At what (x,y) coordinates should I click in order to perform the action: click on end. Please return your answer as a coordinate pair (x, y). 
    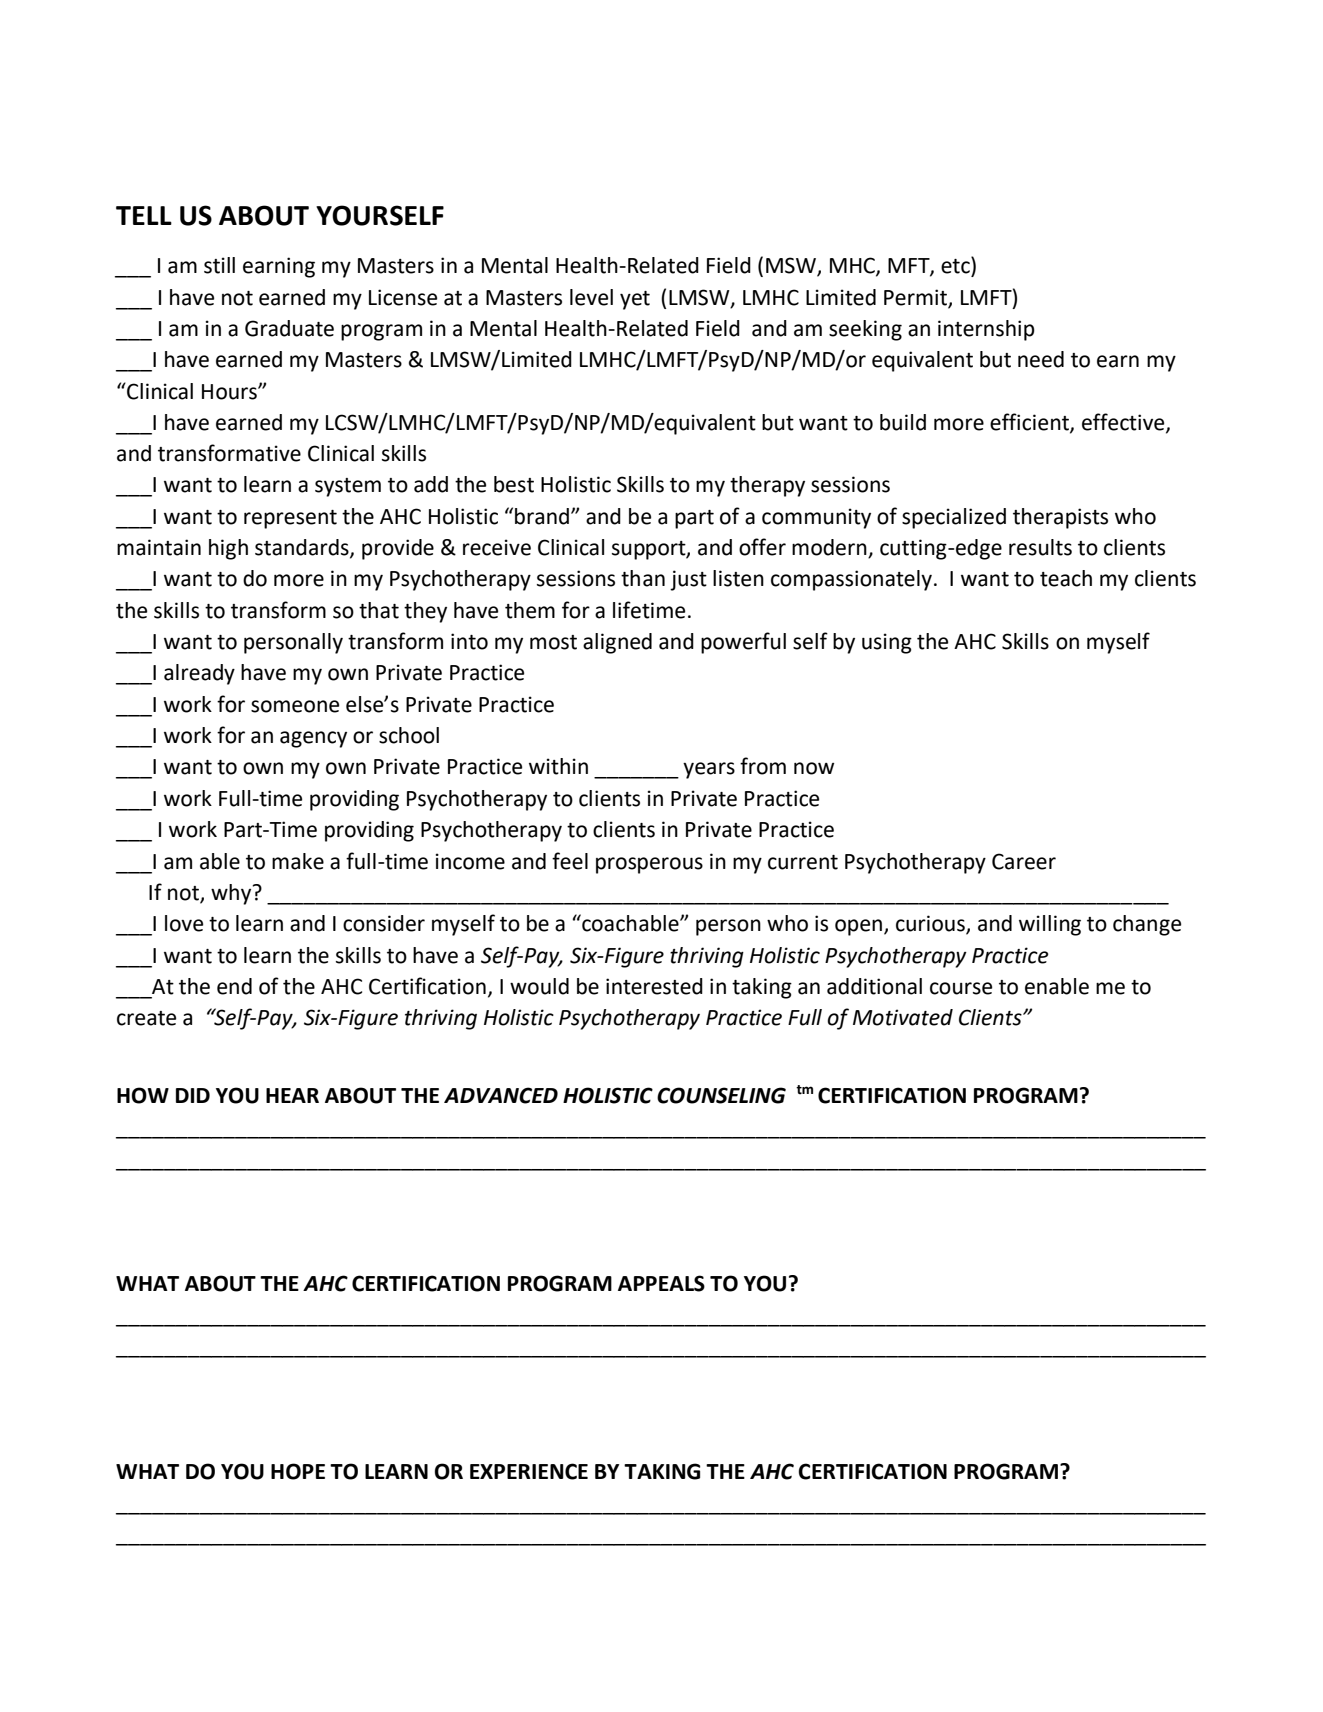
    Looking at the image, I should click on (234, 986).
